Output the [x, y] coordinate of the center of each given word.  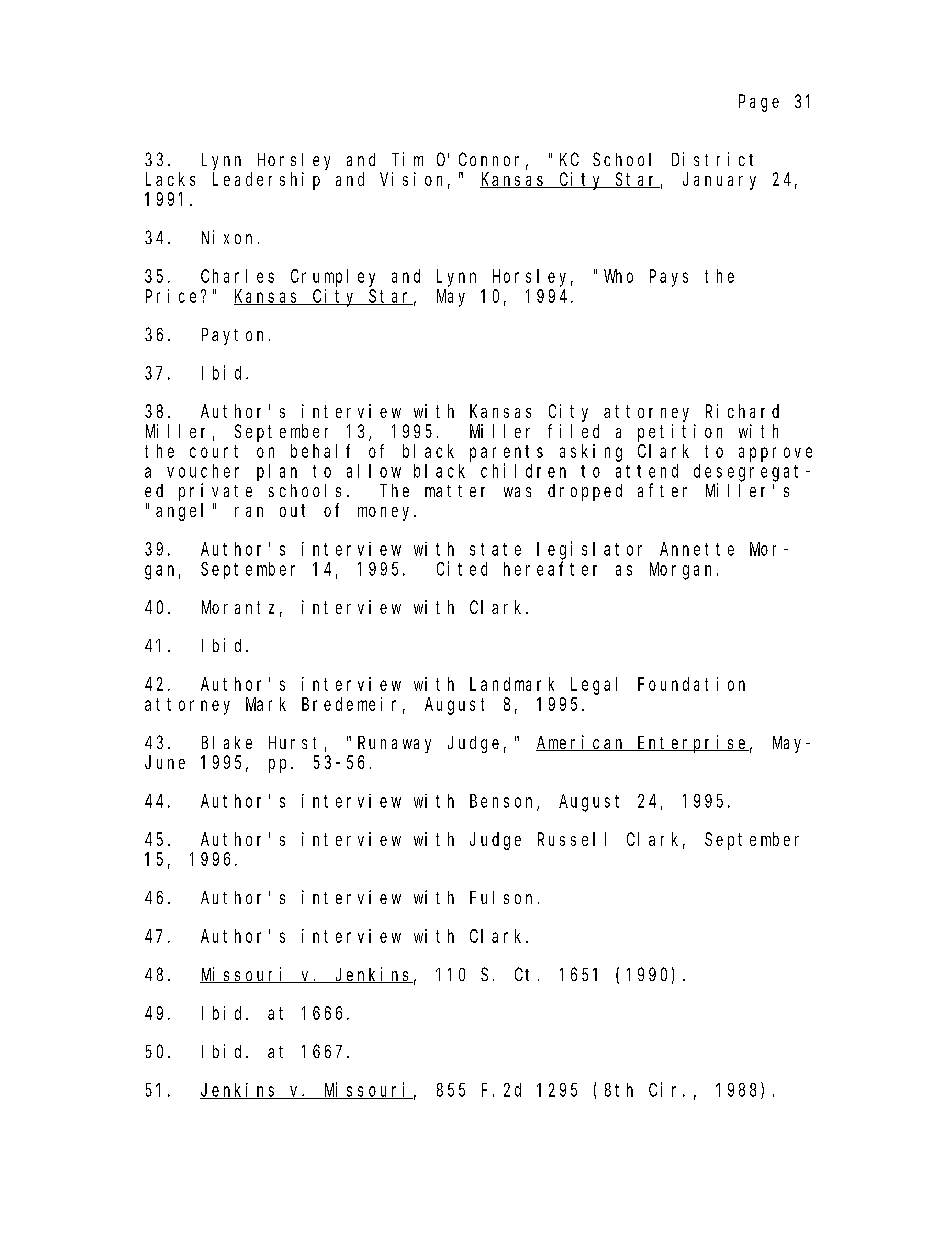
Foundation [691, 684]
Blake [227, 742]
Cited [462, 568]
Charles [237, 276]
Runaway [394, 744]
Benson [504, 802]
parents [506, 453]
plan [277, 472]
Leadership [266, 181]
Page [759, 103]
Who [618, 276]
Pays [669, 278]
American [582, 743]
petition [680, 433]
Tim [407, 159]
